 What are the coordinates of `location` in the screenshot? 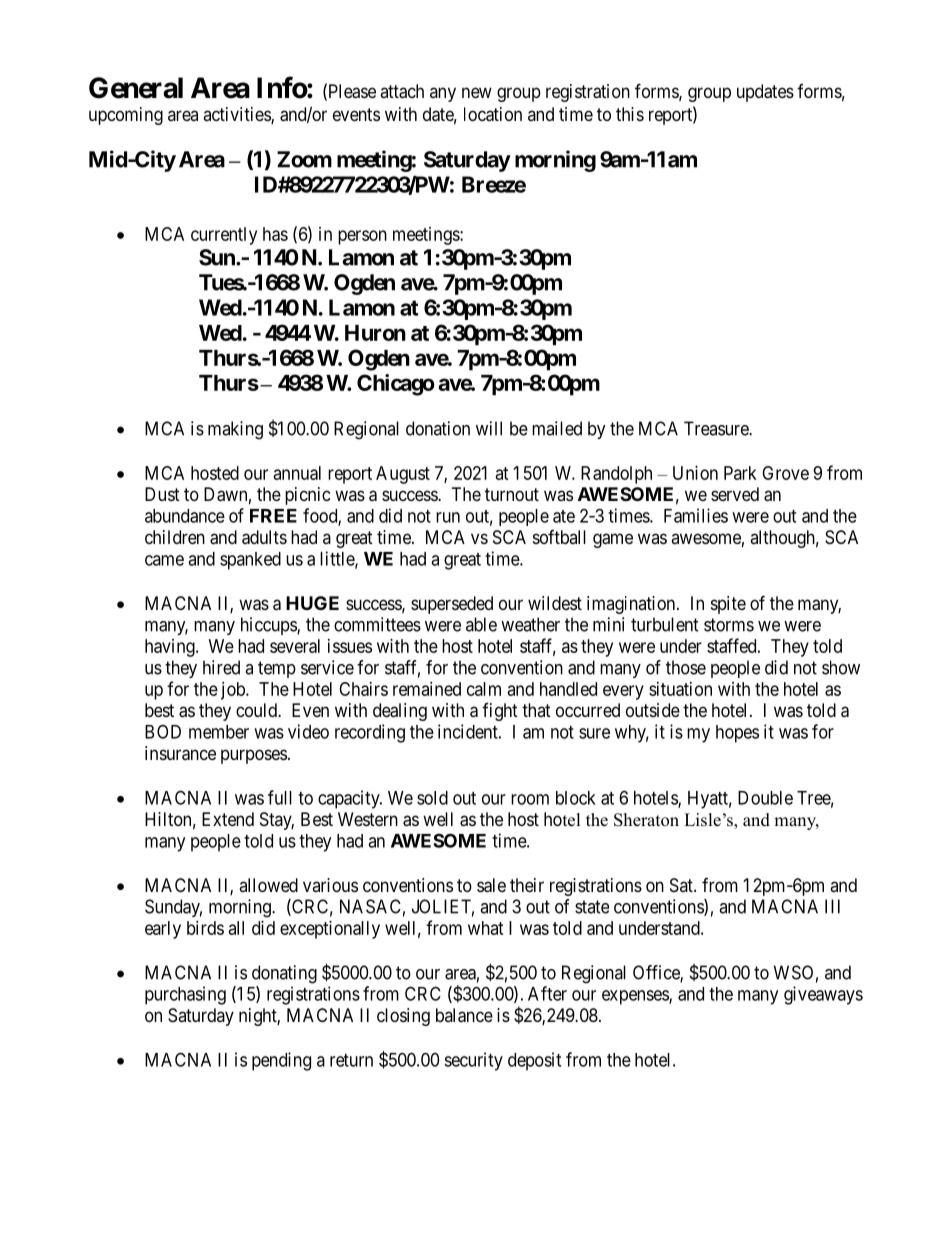 It's located at (493, 114).
